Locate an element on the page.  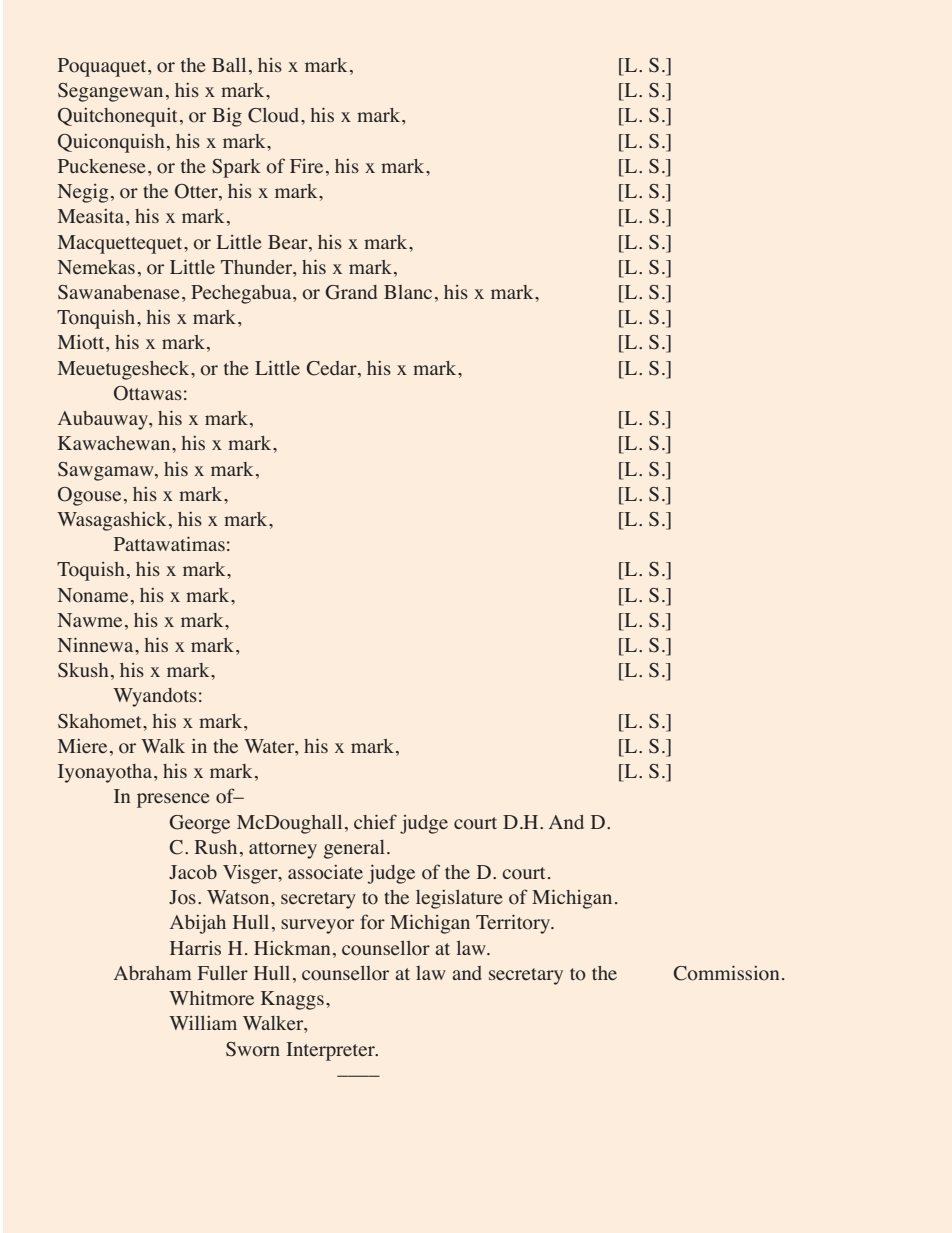
Big is located at coordinates (227, 117).
